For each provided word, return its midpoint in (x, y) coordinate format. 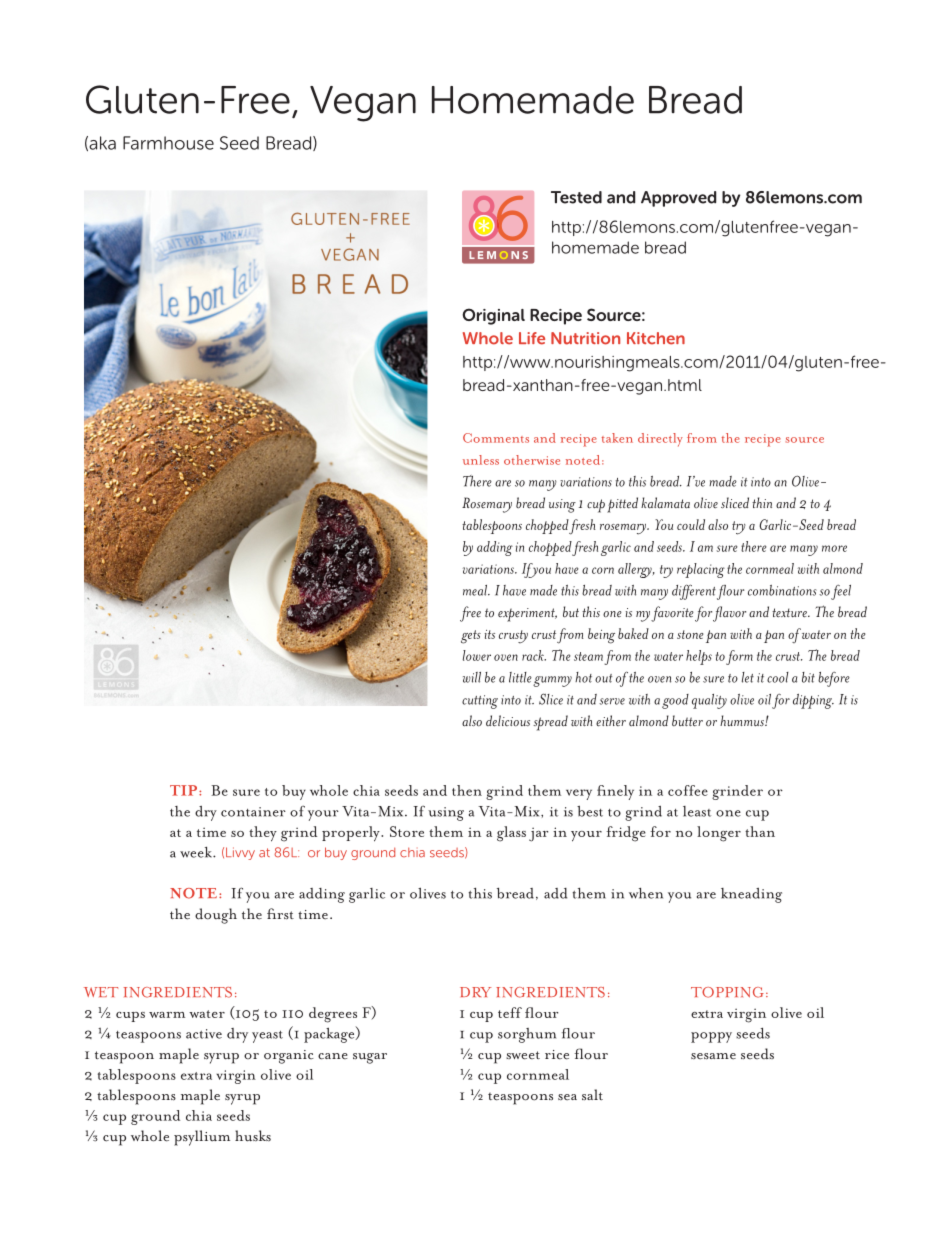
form (739, 657)
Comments (496, 438)
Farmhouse (168, 143)
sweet (523, 1055)
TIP (185, 790)
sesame (713, 1056)
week (197, 852)
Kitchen (656, 338)
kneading (751, 895)
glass (511, 834)
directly (660, 440)
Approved (678, 199)
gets (471, 637)
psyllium (202, 1138)
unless (481, 460)
